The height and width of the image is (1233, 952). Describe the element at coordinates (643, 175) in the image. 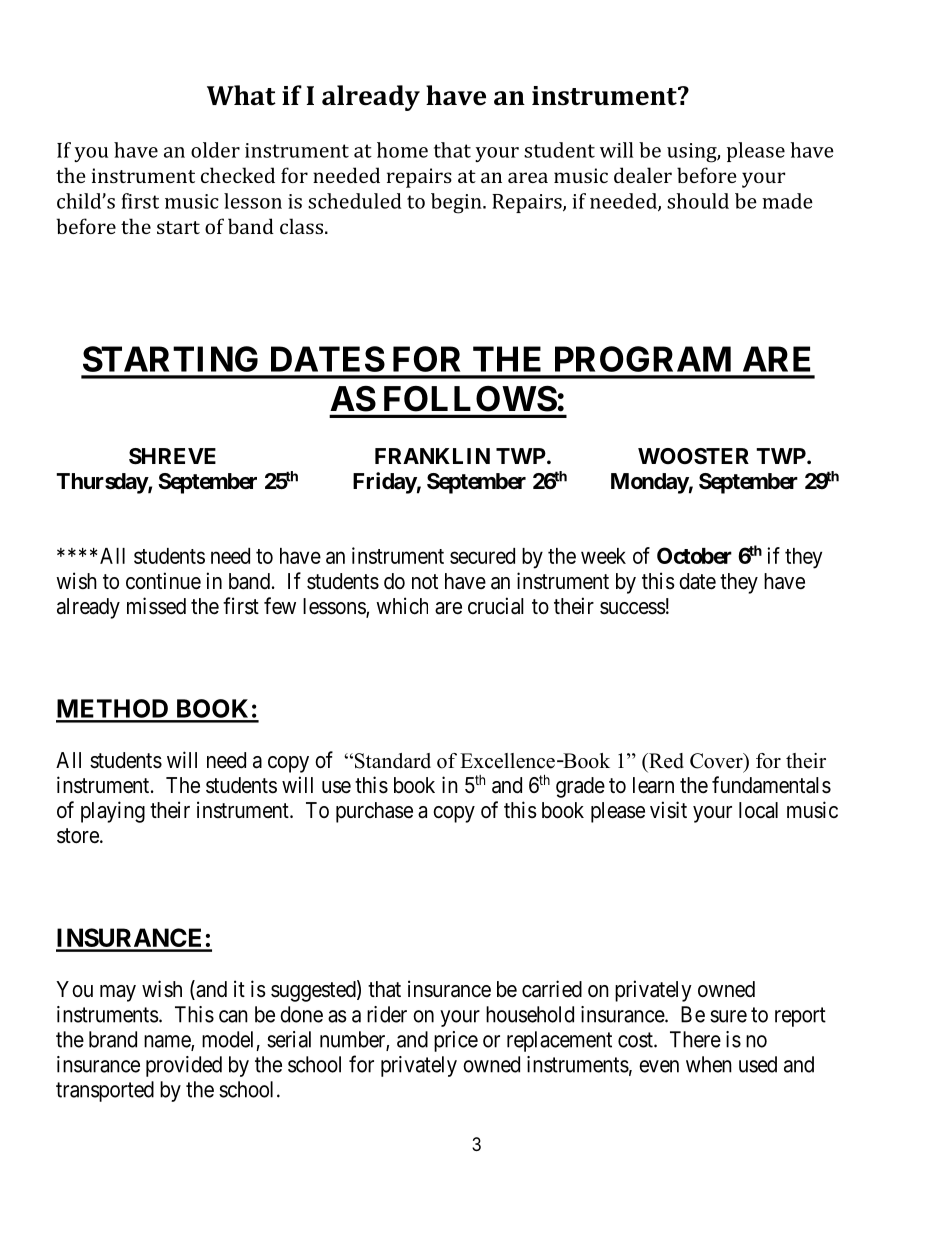

I see `dealer` at that location.
